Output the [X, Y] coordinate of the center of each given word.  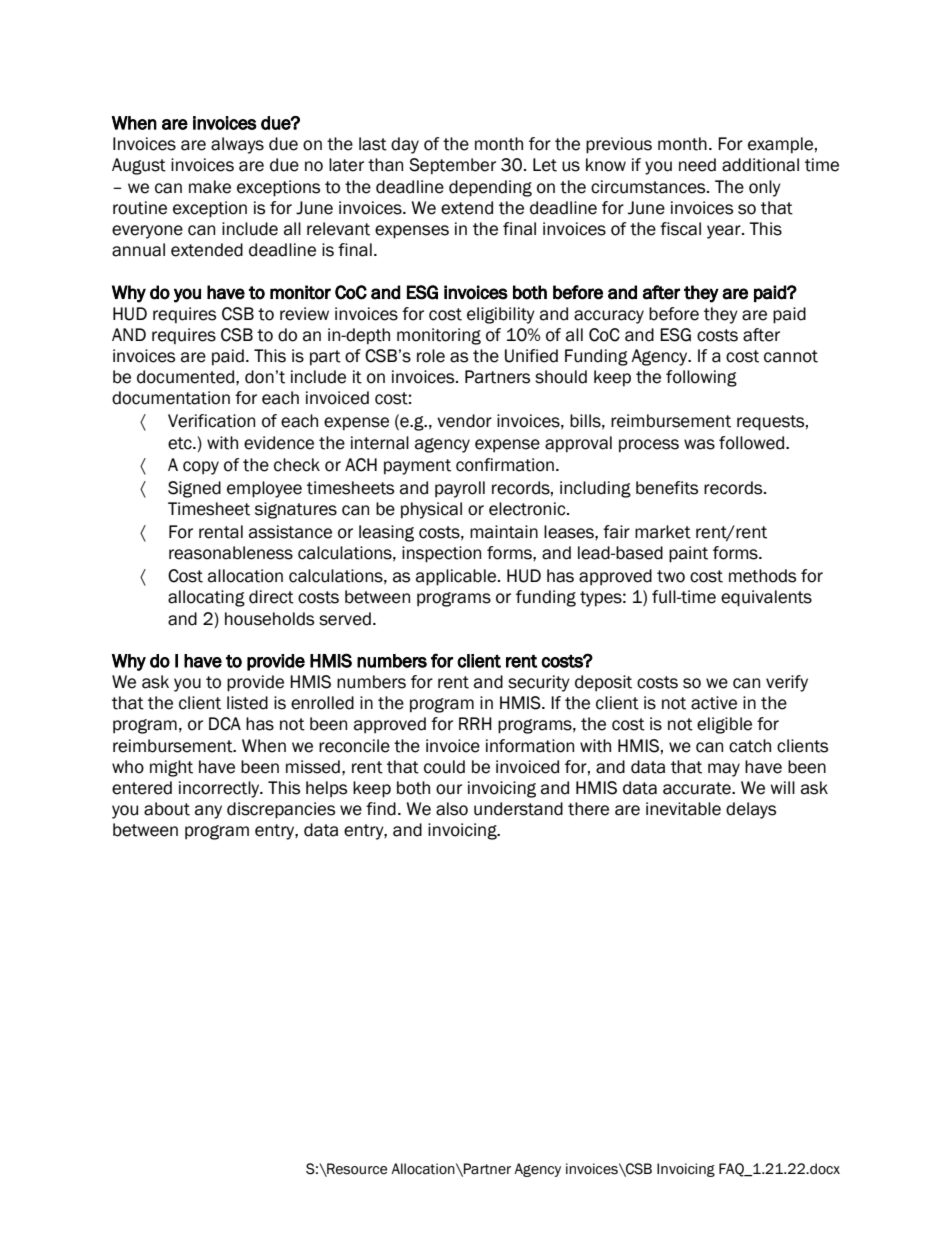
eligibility [501, 315]
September [452, 166]
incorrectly [220, 789]
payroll [460, 489]
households [269, 619]
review [304, 314]
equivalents [766, 598]
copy [201, 468]
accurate [698, 788]
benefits [667, 488]
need [697, 165]
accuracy [609, 317]
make [210, 187]
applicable [456, 577]
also [452, 809]
